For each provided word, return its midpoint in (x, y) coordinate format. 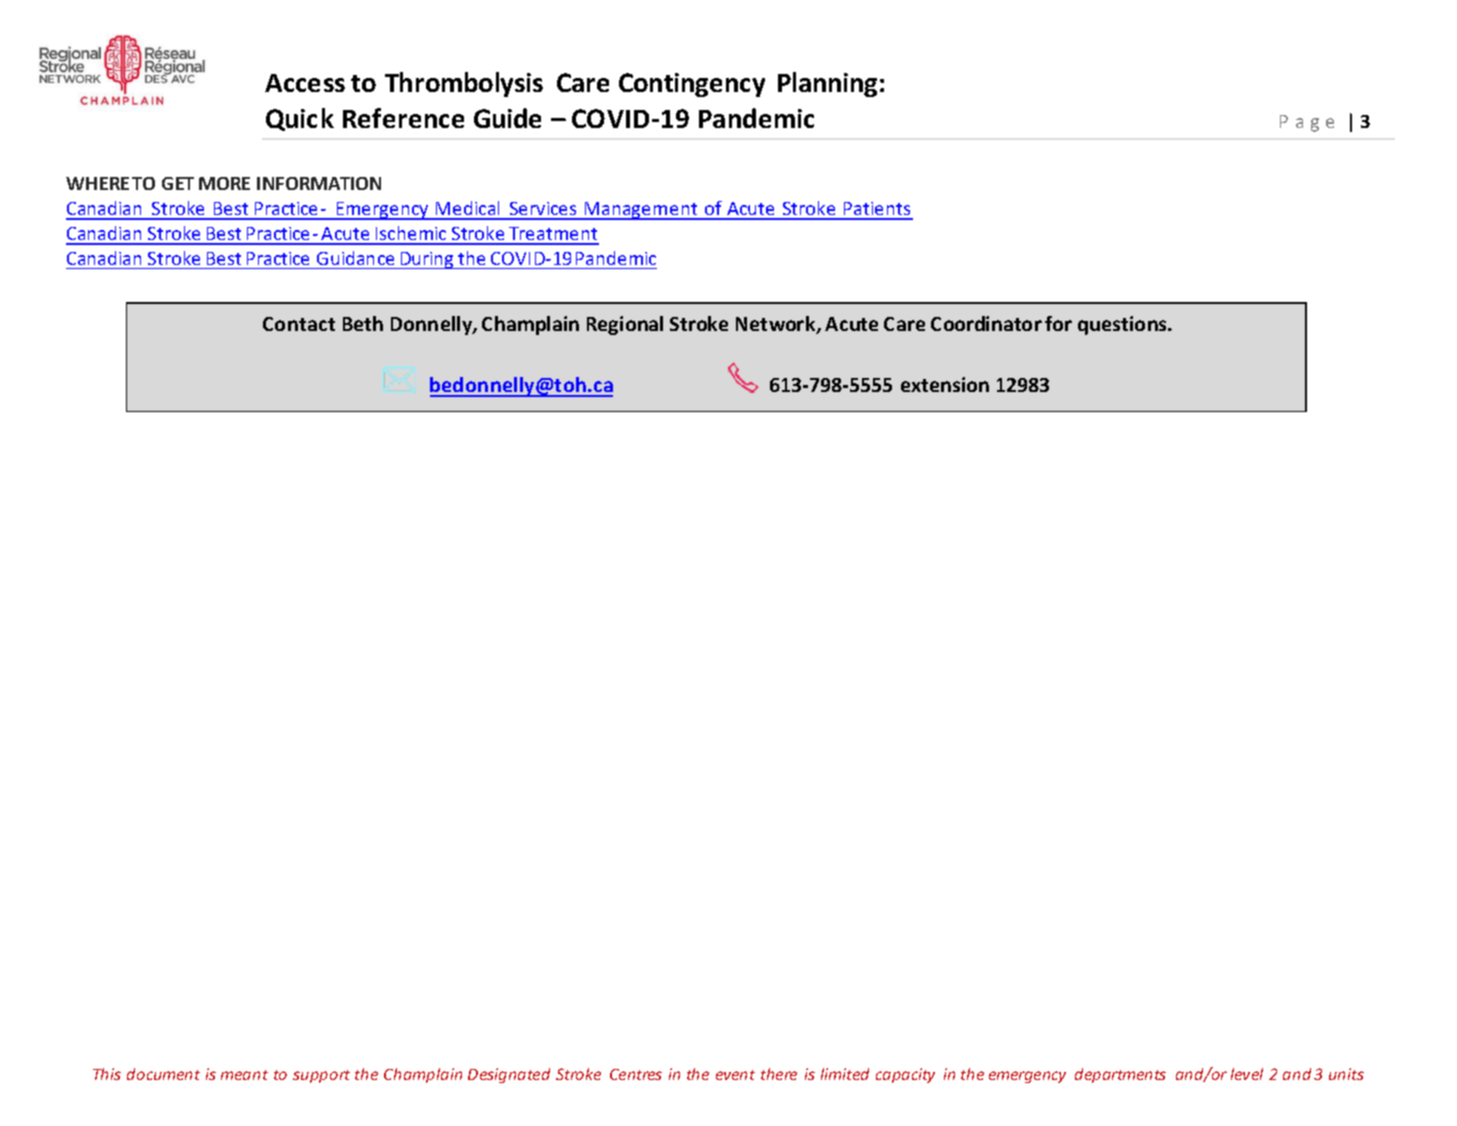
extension (945, 384)
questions (1123, 325)
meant (244, 1075)
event (735, 1075)
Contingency (692, 85)
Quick (300, 119)
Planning (827, 84)
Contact (299, 324)
